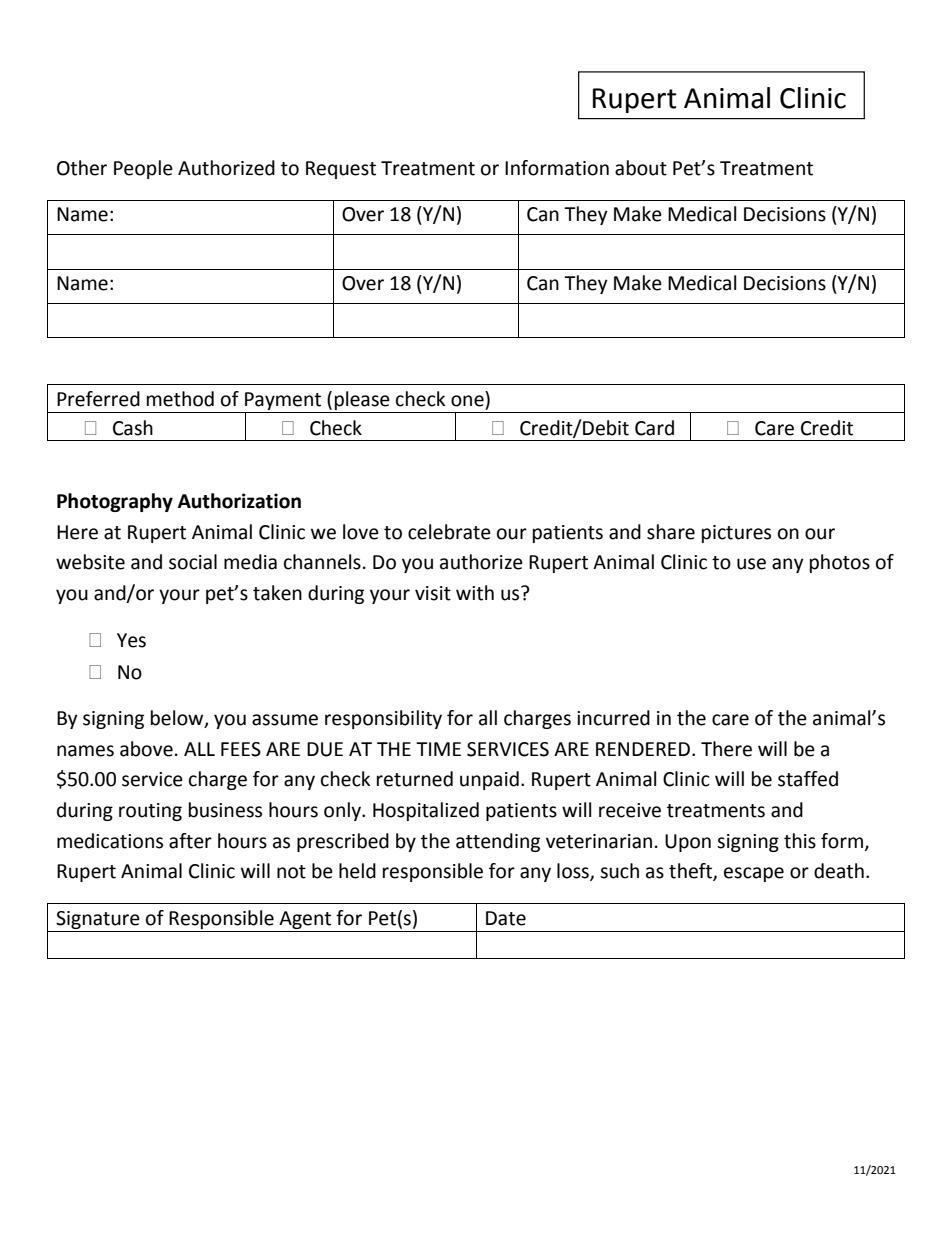 This image has height=1233, width=952. I want to click on celebrate, so click(449, 532).
